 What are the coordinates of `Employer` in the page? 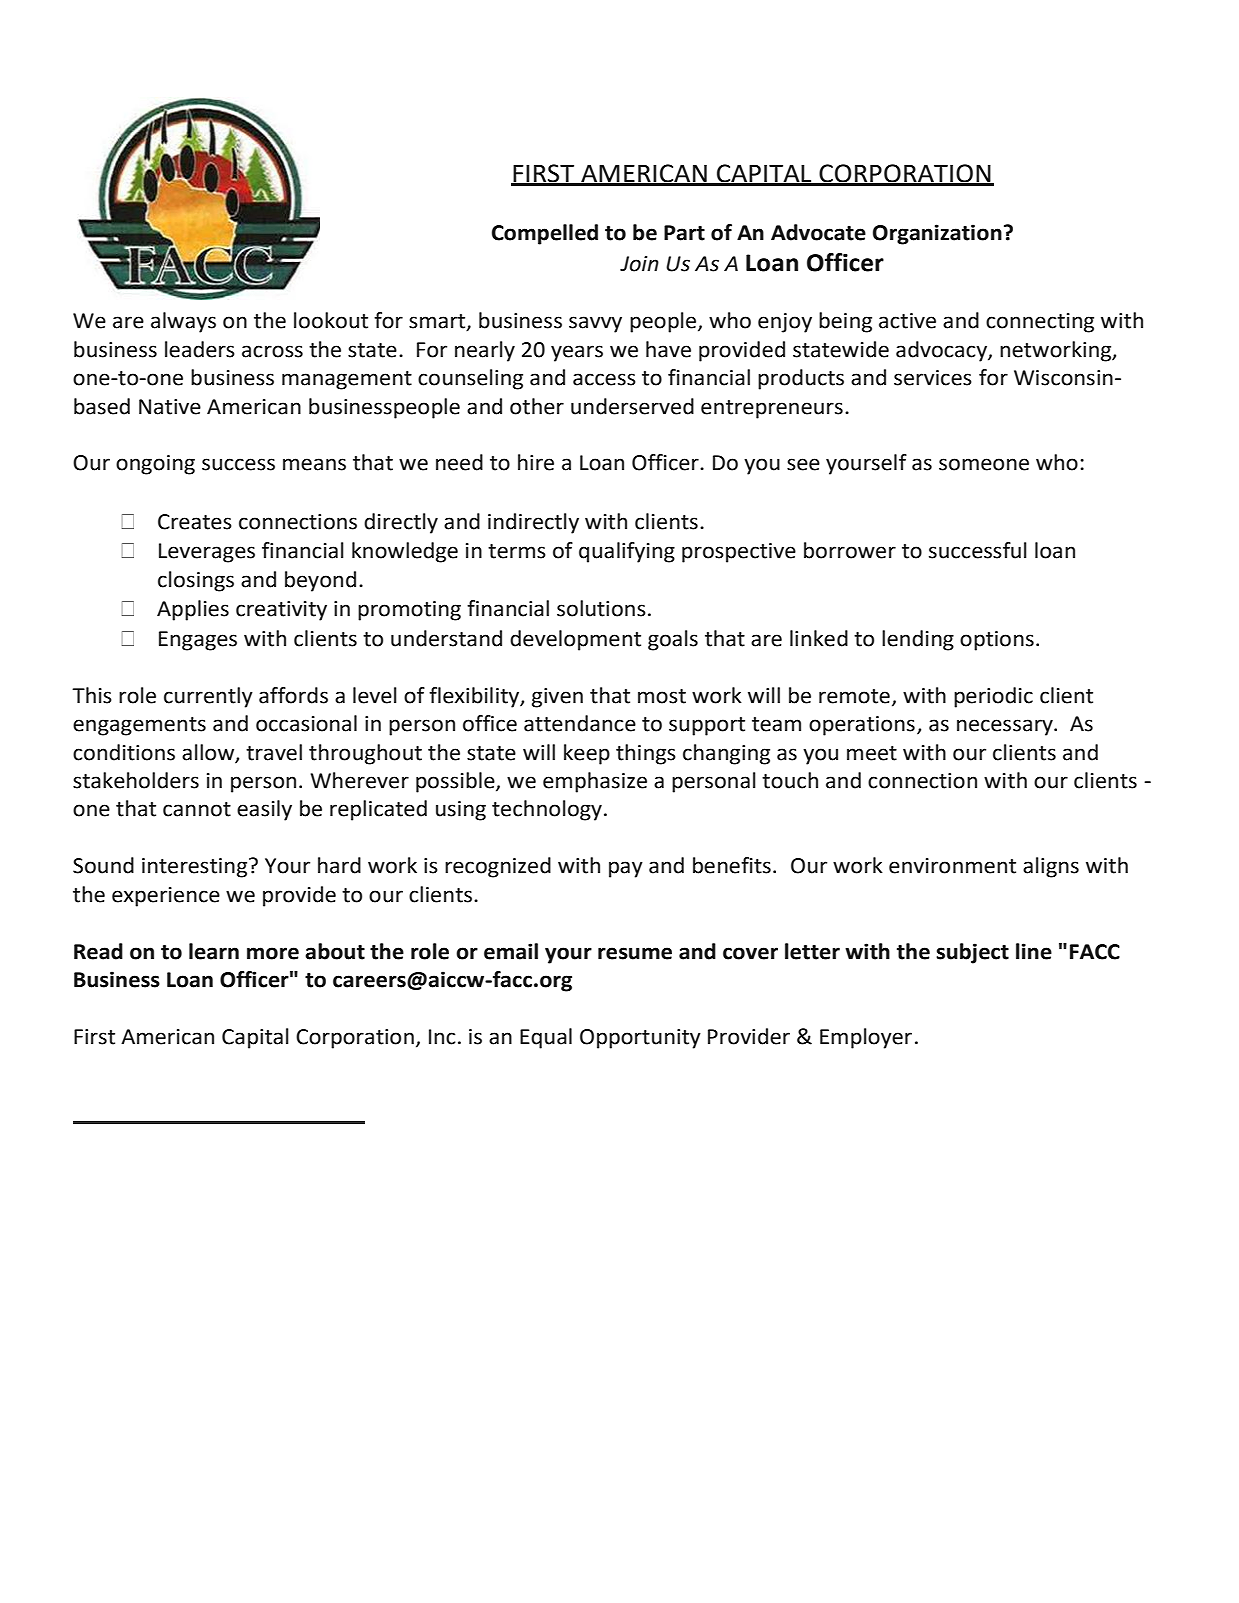 It's located at (866, 1038).
